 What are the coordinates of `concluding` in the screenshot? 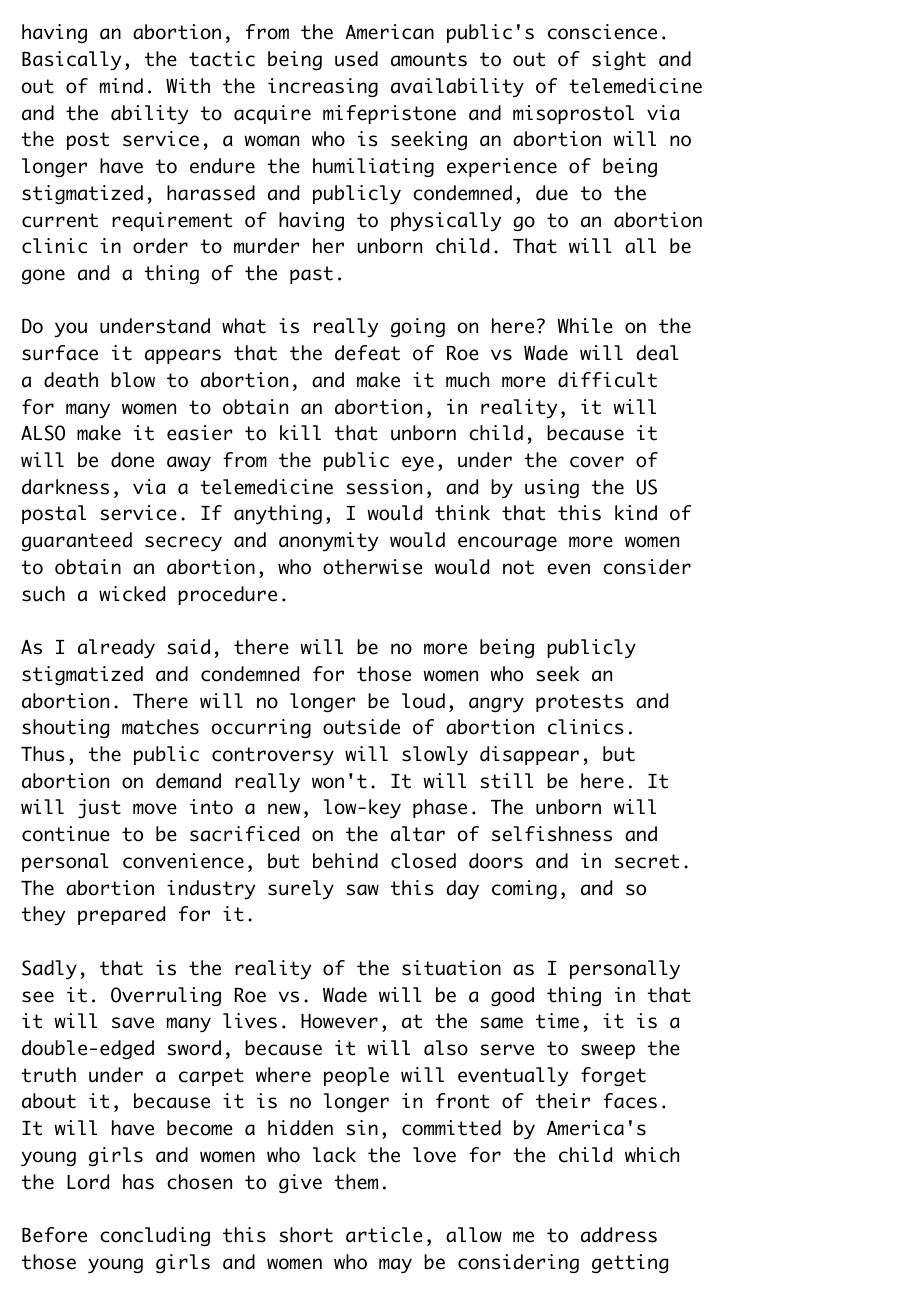 It's located at (155, 1236).
